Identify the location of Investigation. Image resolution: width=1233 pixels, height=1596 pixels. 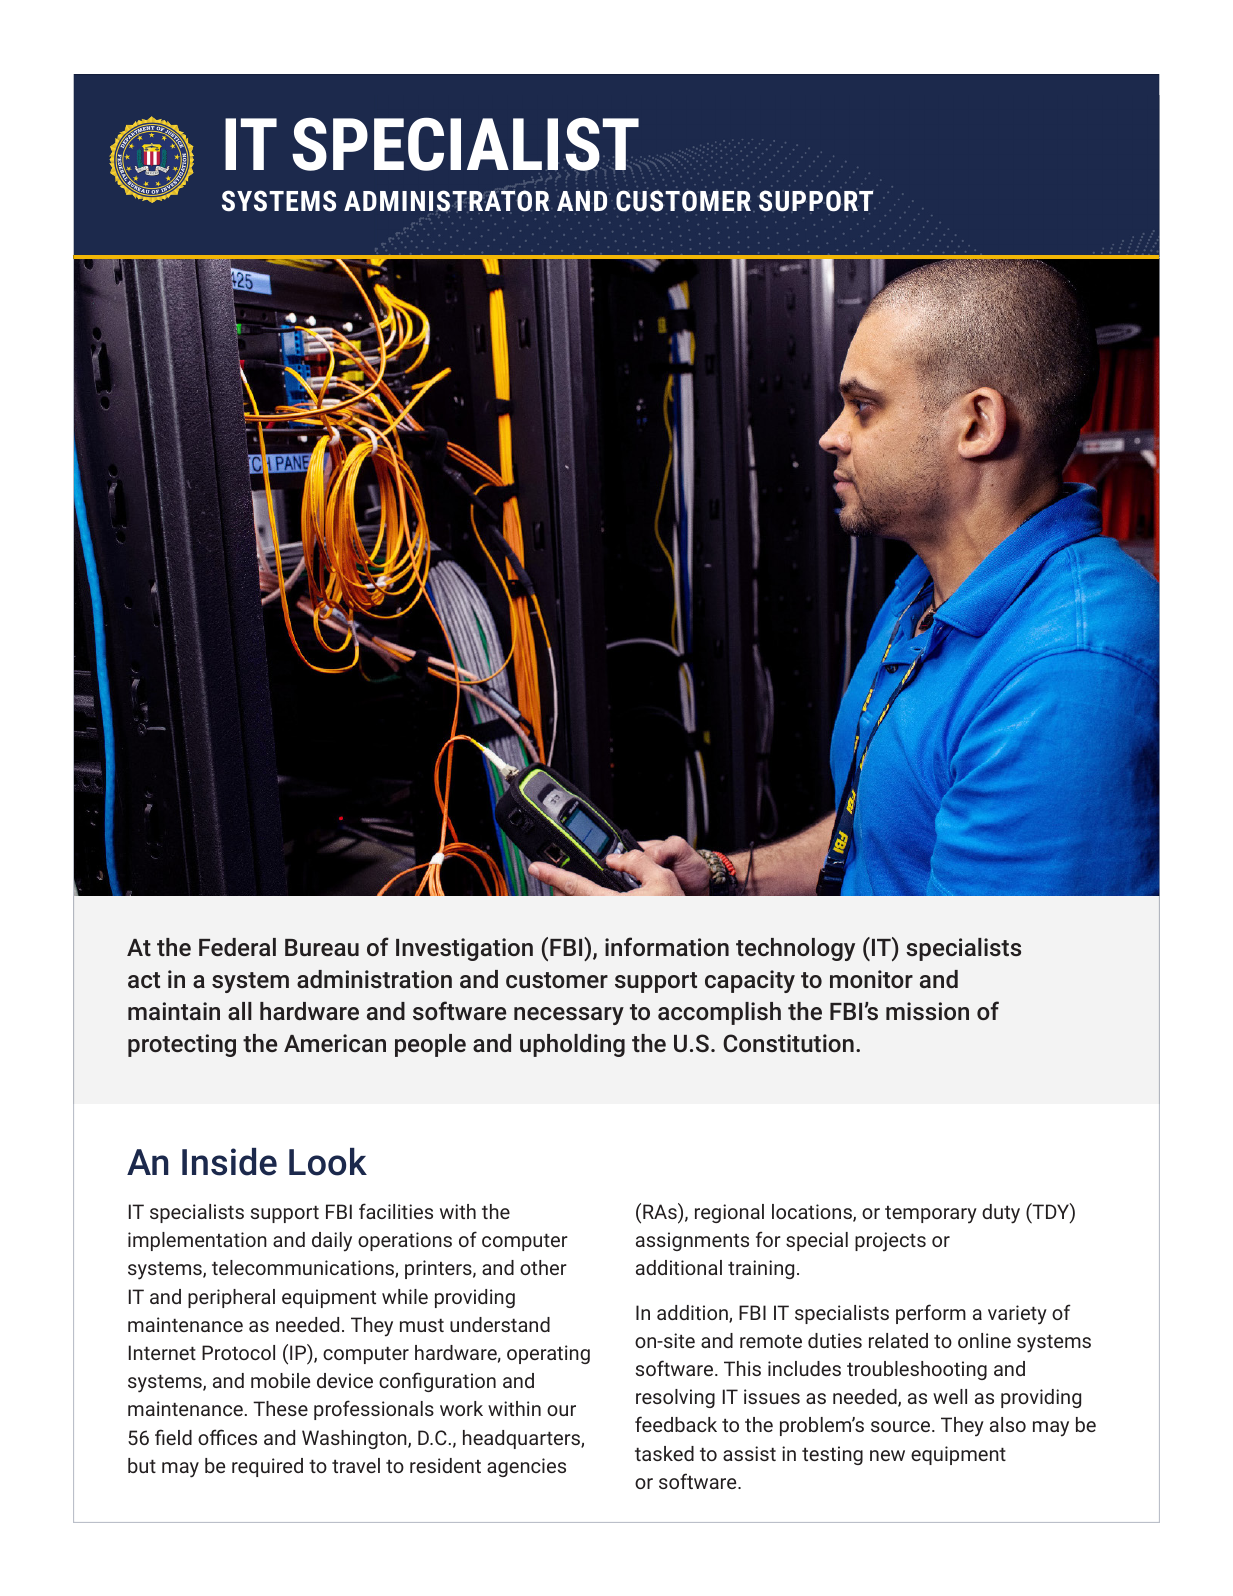
(464, 949).
